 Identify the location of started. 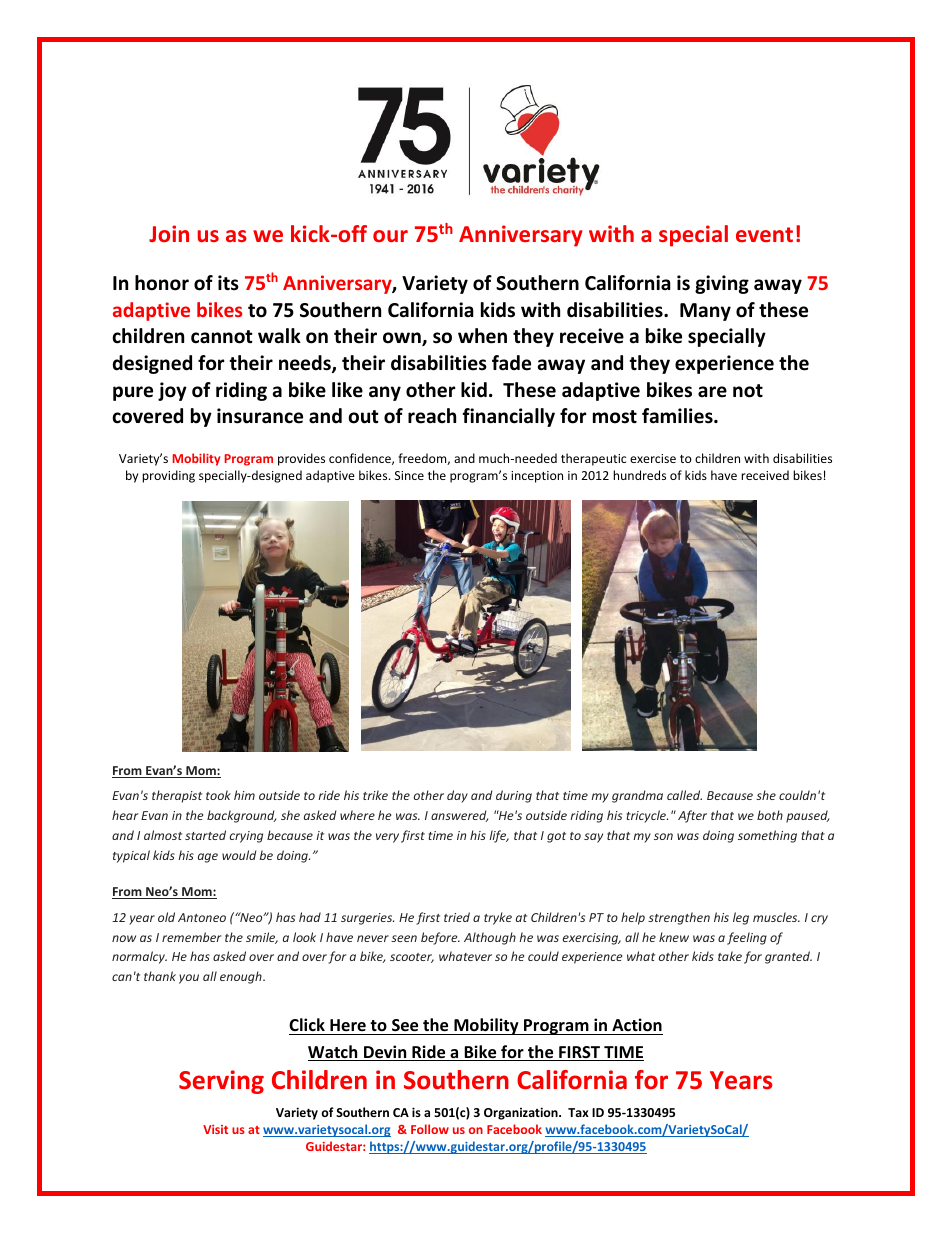
(205, 835).
